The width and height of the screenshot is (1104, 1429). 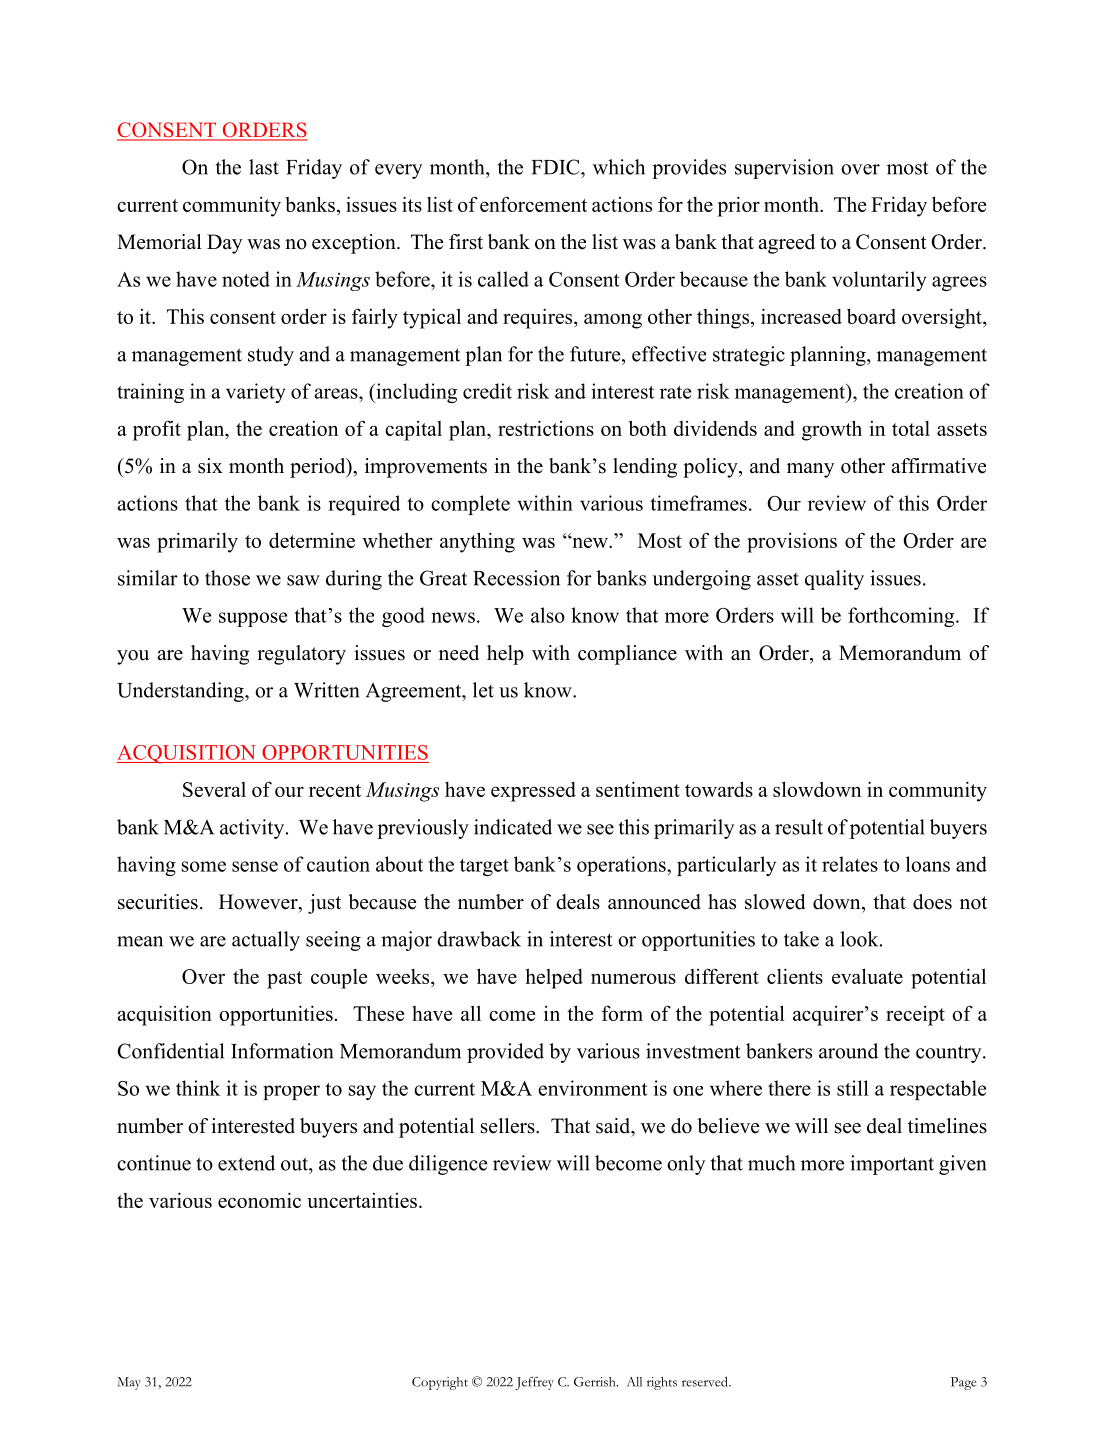 What do you see at coordinates (264, 167) in the screenshot?
I see `last` at bounding box center [264, 167].
